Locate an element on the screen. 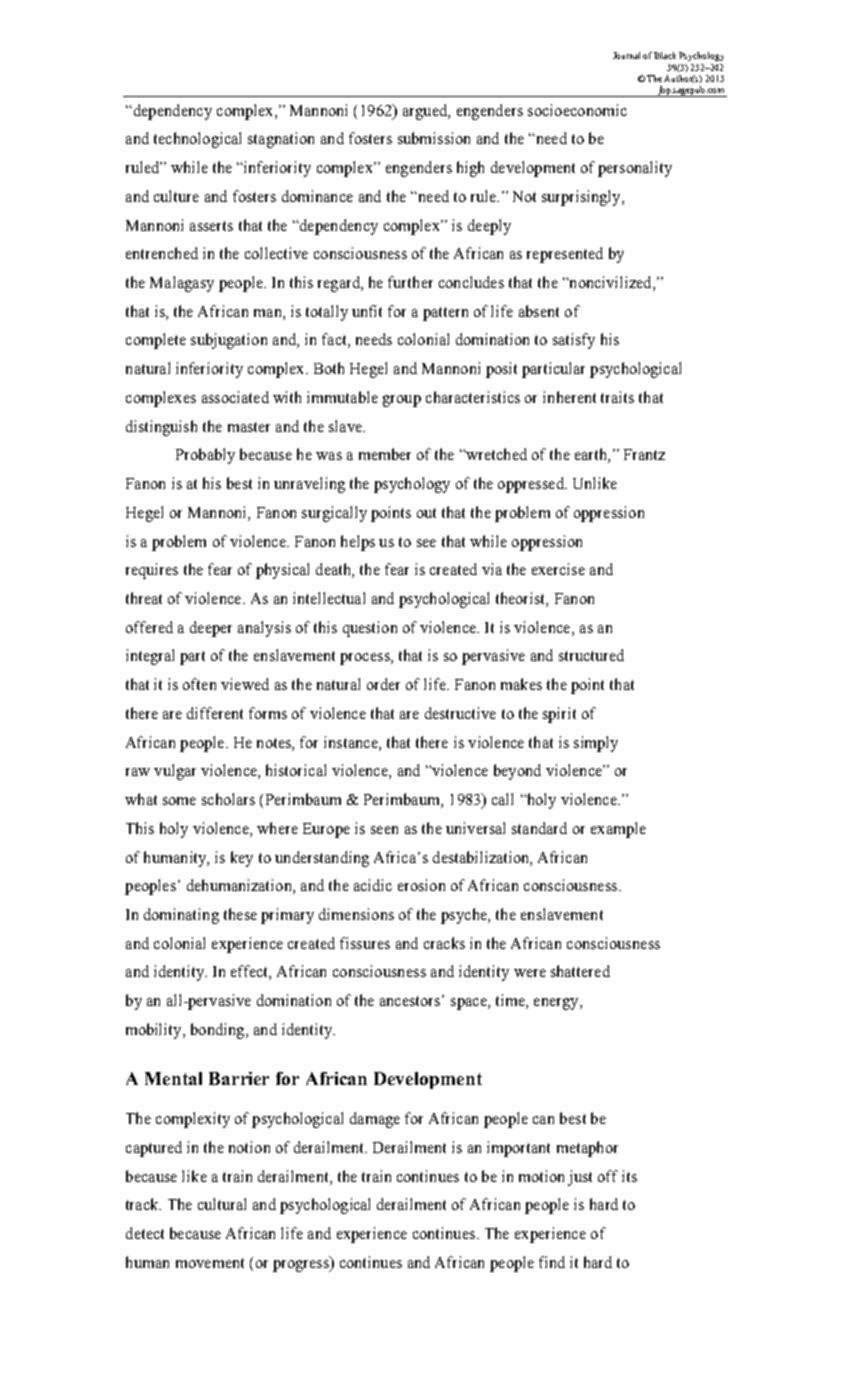  key is located at coordinates (242, 859).
